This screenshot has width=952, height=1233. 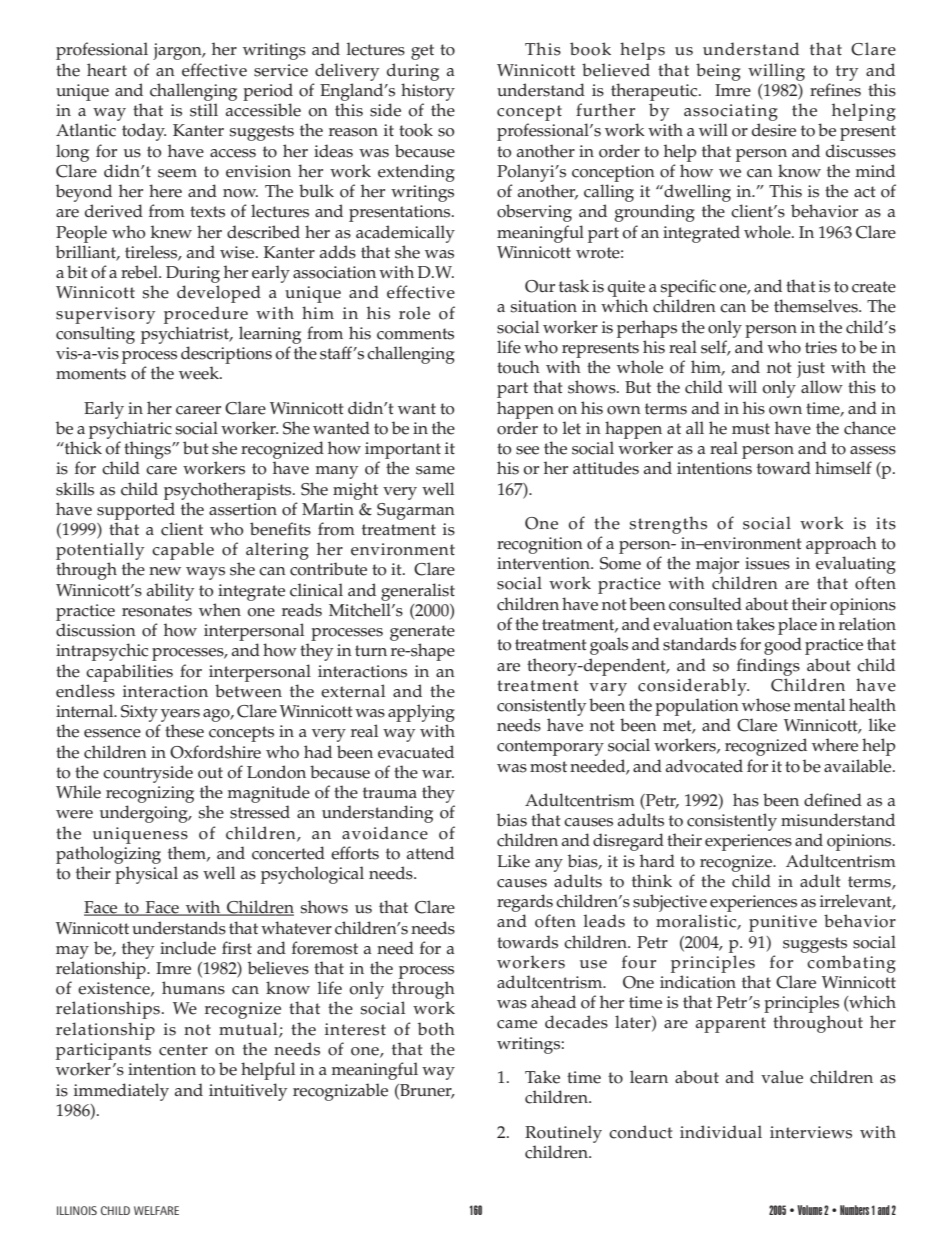 I want to click on things, so click(x=148, y=450).
